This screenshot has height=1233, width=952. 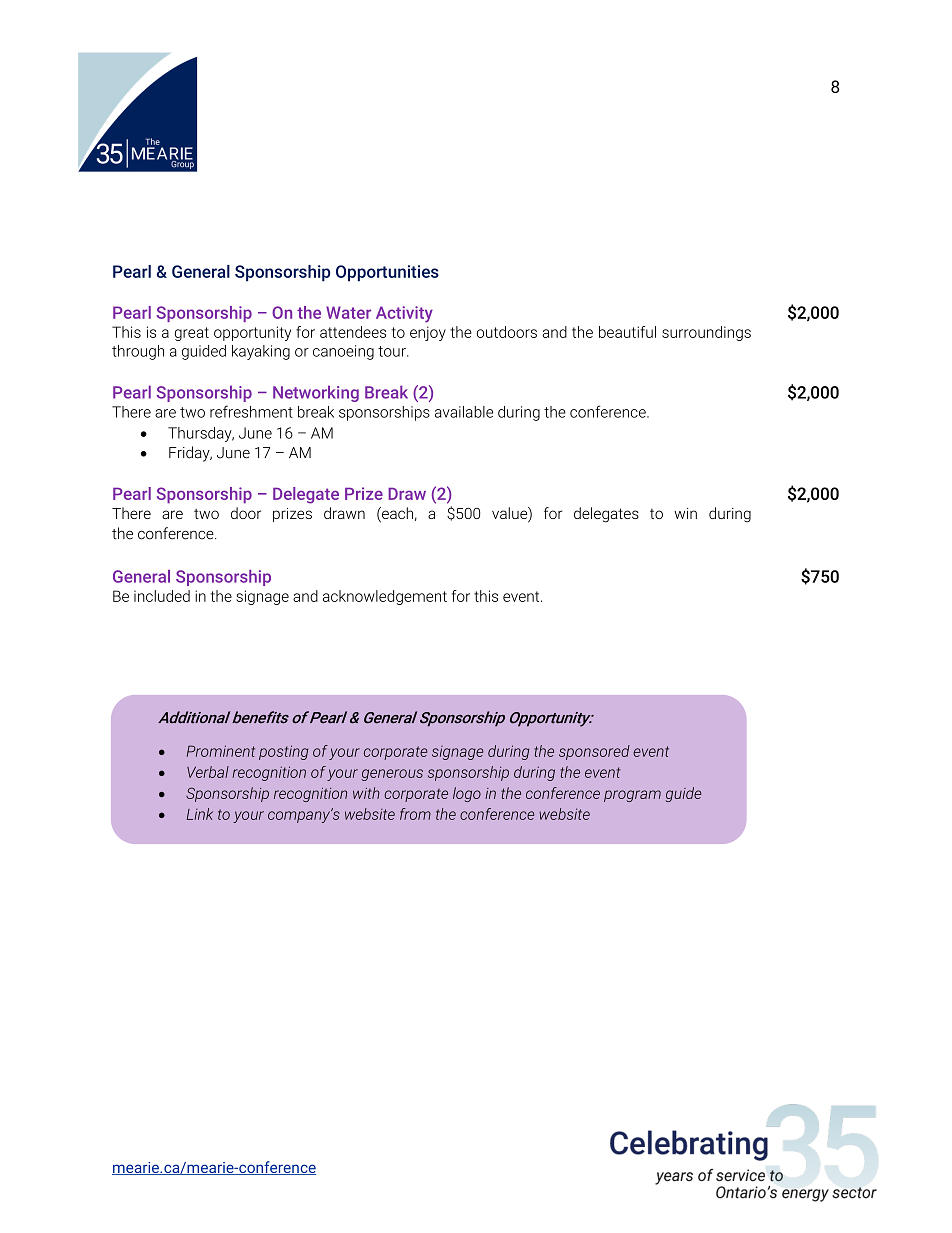 I want to click on great, so click(x=192, y=334).
